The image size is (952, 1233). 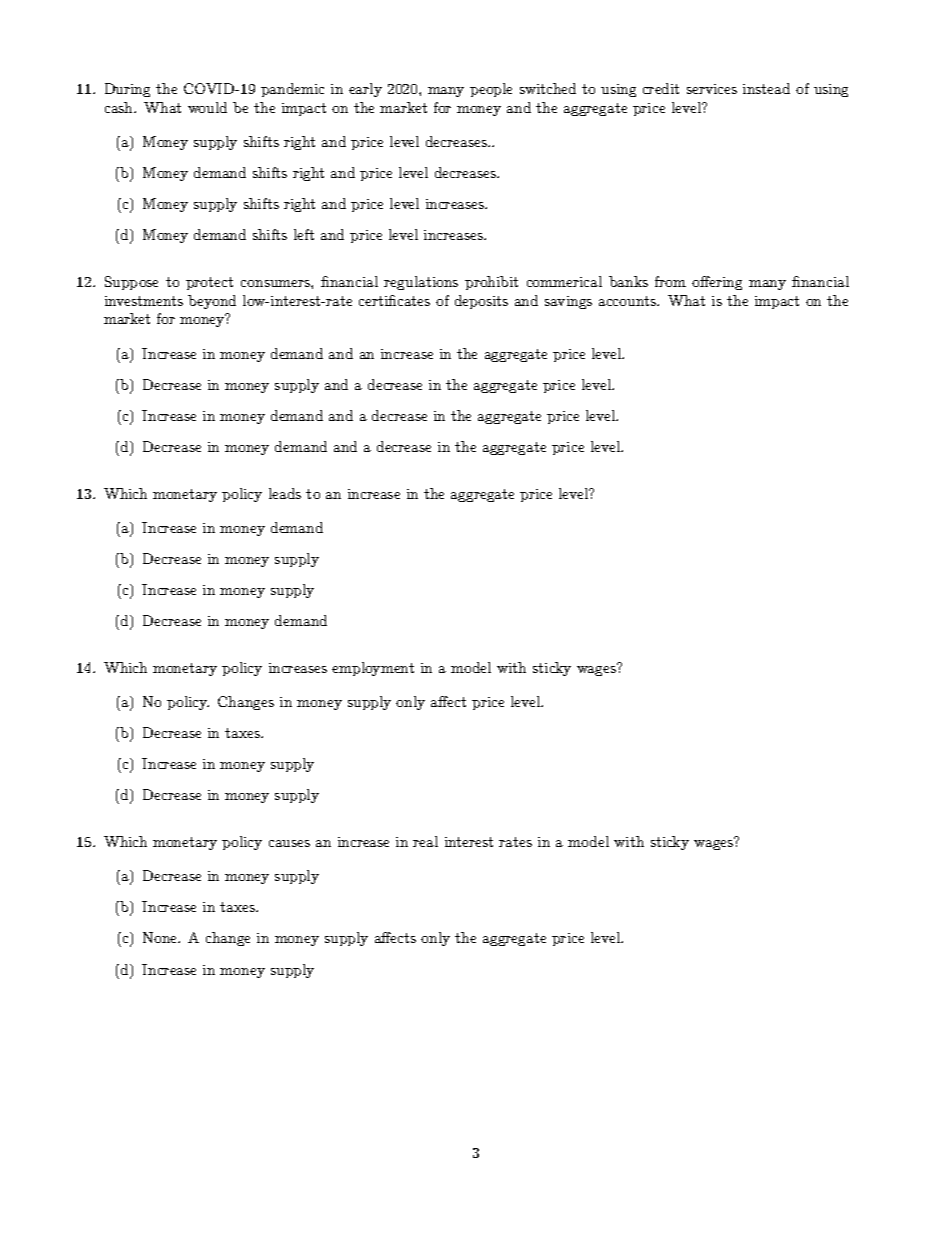 What do you see at coordinates (628, 301) in the screenshot?
I see `accounts` at bounding box center [628, 301].
